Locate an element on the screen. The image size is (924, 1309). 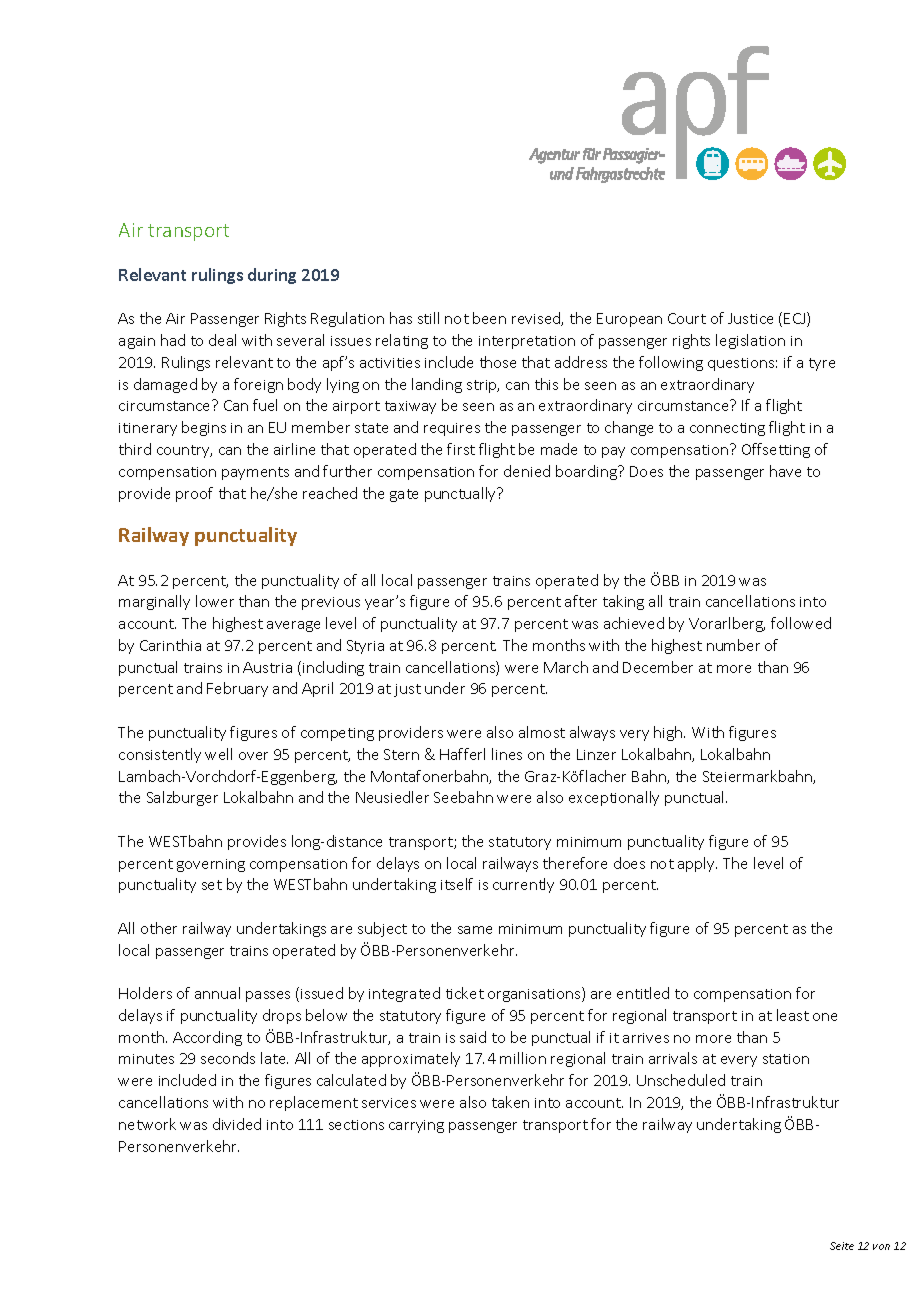
well is located at coordinates (218, 754).
